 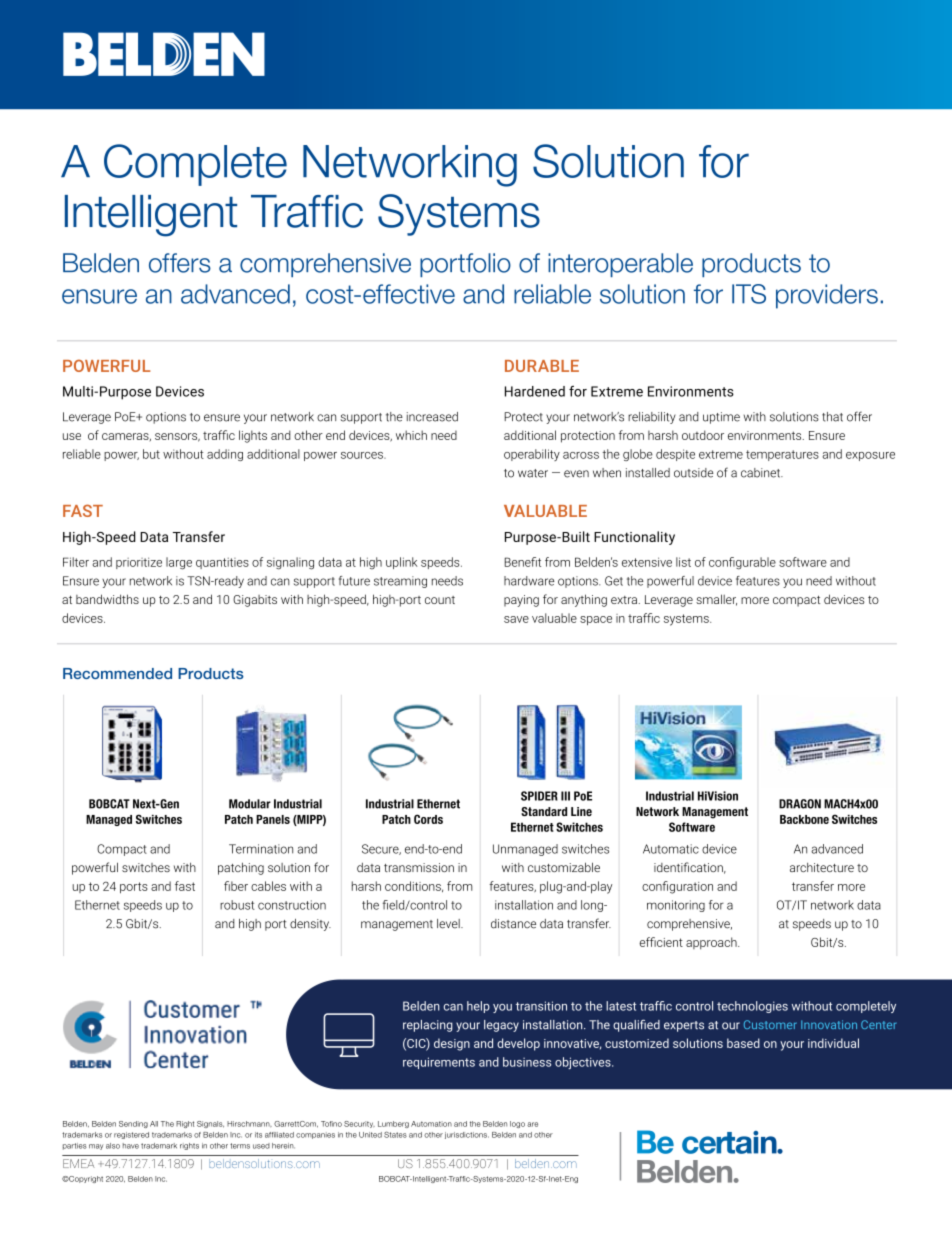 I want to click on providers, so click(x=827, y=296).
